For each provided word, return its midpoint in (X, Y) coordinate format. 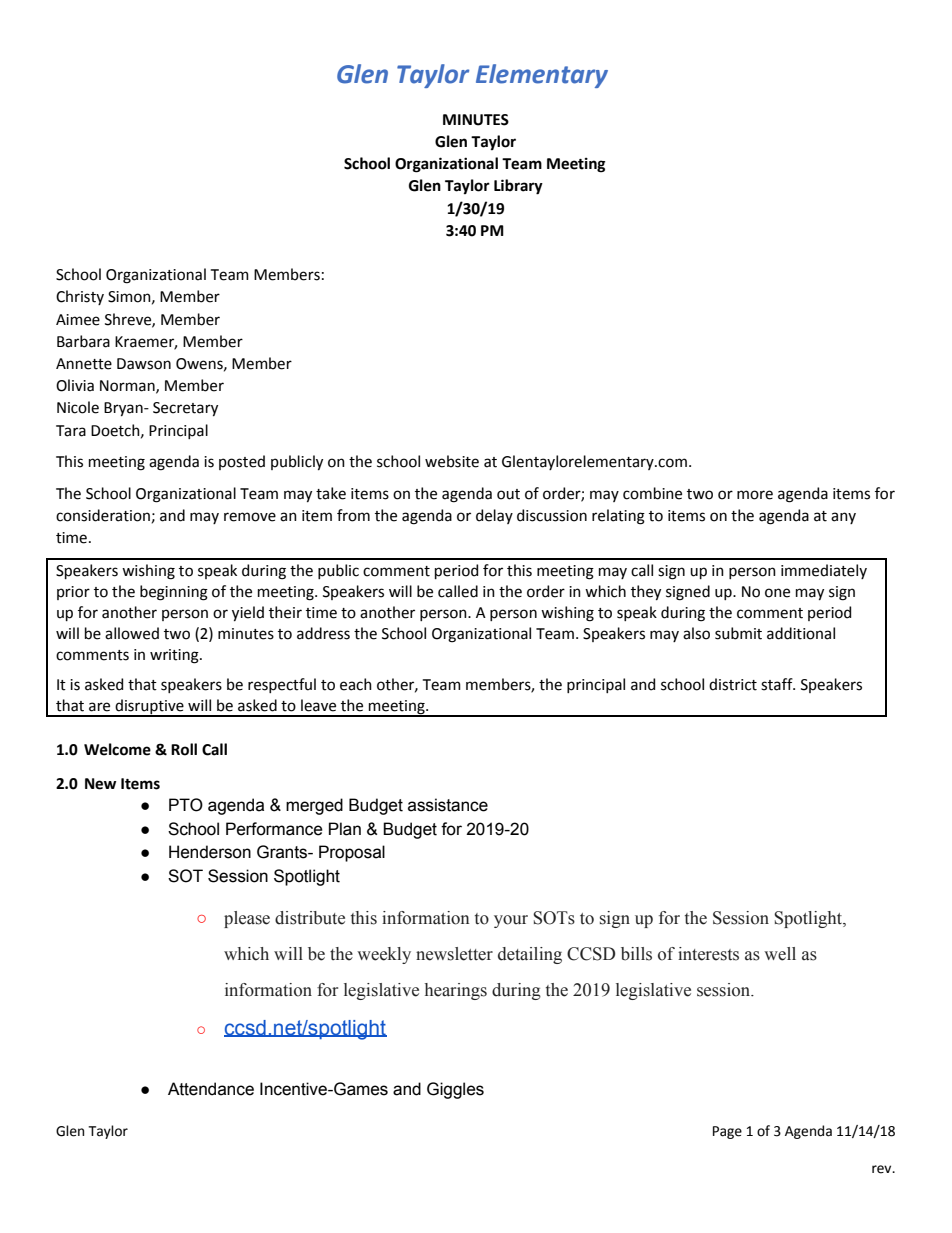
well (780, 954)
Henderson (210, 852)
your (511, 921)
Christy (80, 297)
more (755, 495)
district (733, 684)
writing (175, 656)
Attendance (211, 1089)
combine (652, 493)
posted (242, 462)
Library (518, 187)
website (452, 461)
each (356, 684)
